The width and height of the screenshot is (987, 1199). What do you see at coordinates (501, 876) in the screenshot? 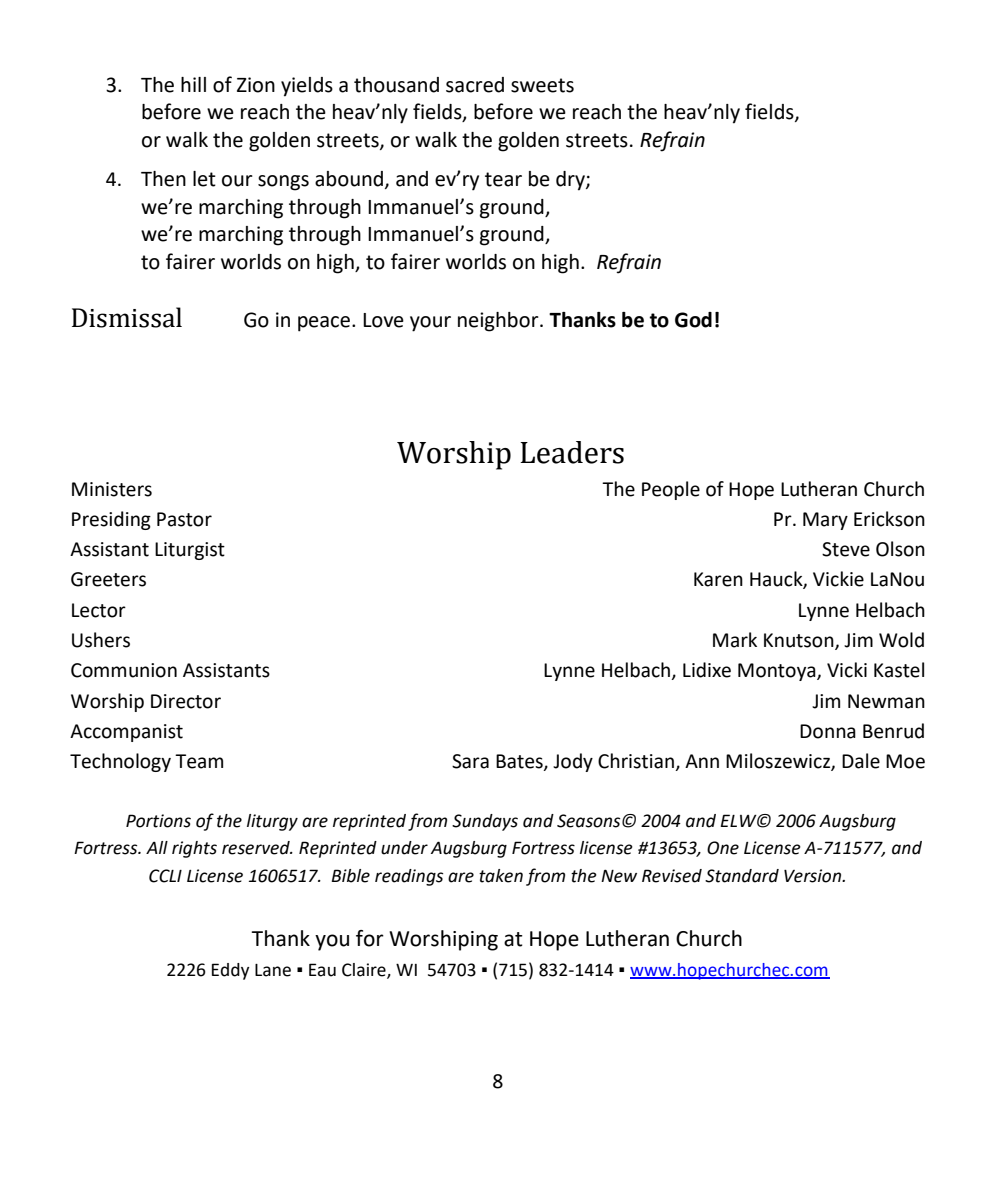
I see `taken` at bounding box center [501, 876].
